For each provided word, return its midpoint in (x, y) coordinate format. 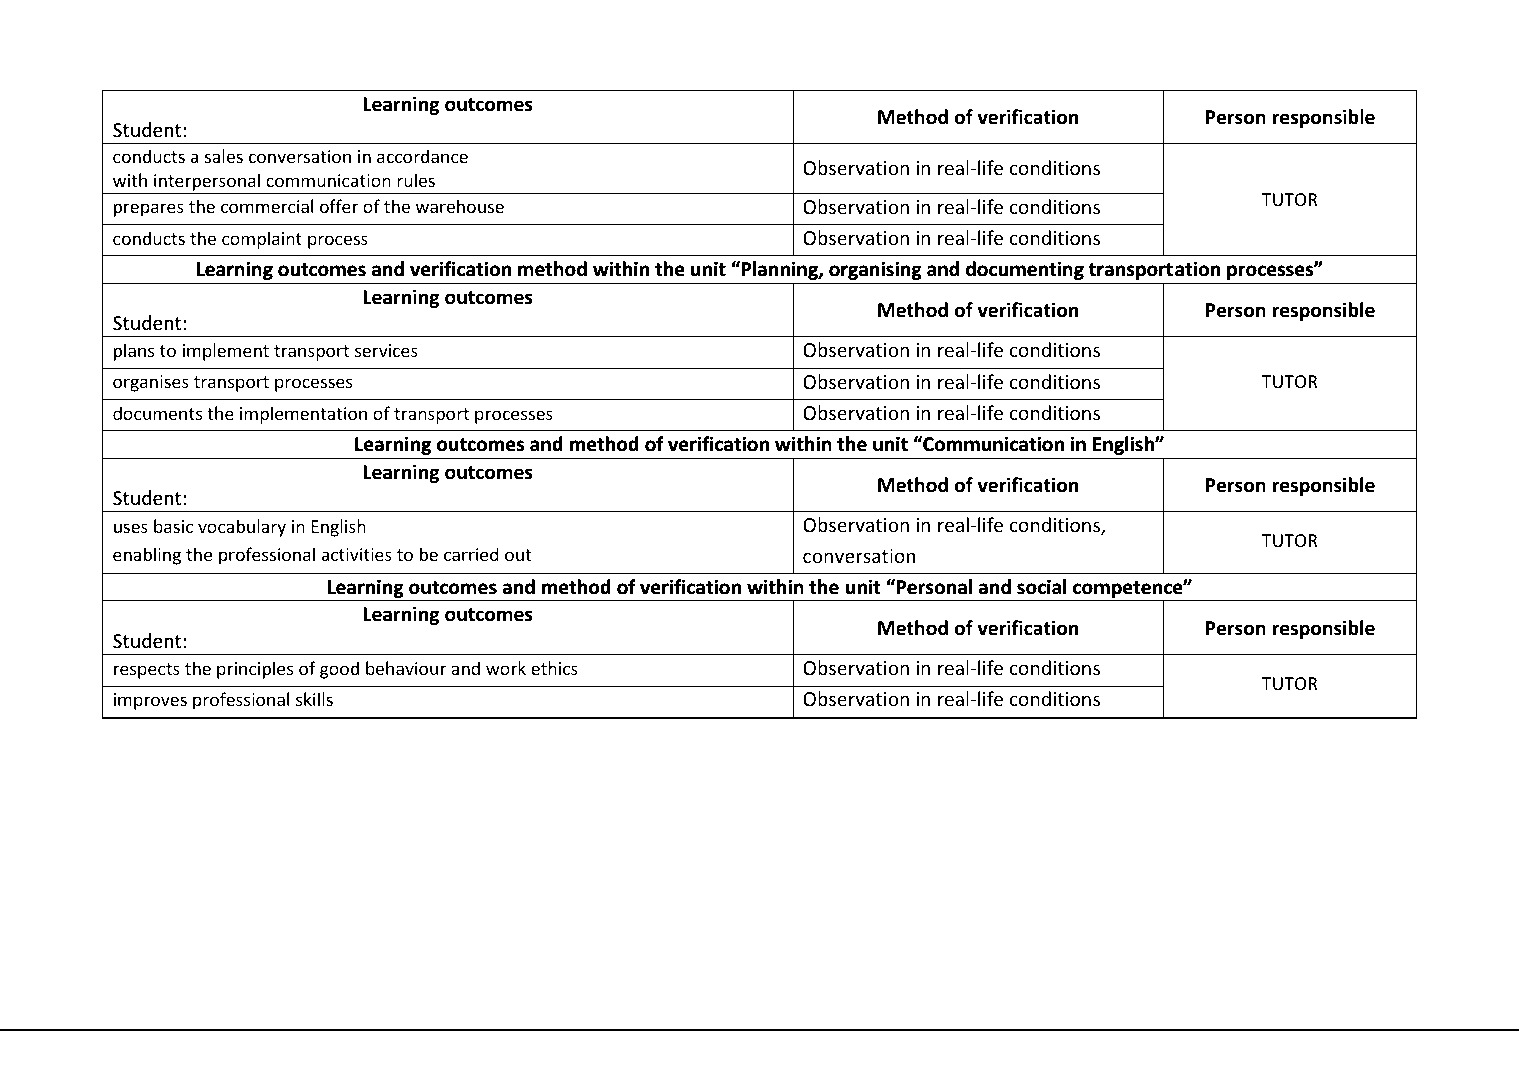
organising (875, 270)
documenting (1025, 270)
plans (134, 352)
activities (357, 554)
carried (471, 554)
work (506, 668)
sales (224, 156)
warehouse (460, 206)
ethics (554, 668)
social (1041, 586)
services (386, 350)
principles (255, 670)
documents (157, 413)
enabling (147, 556)
